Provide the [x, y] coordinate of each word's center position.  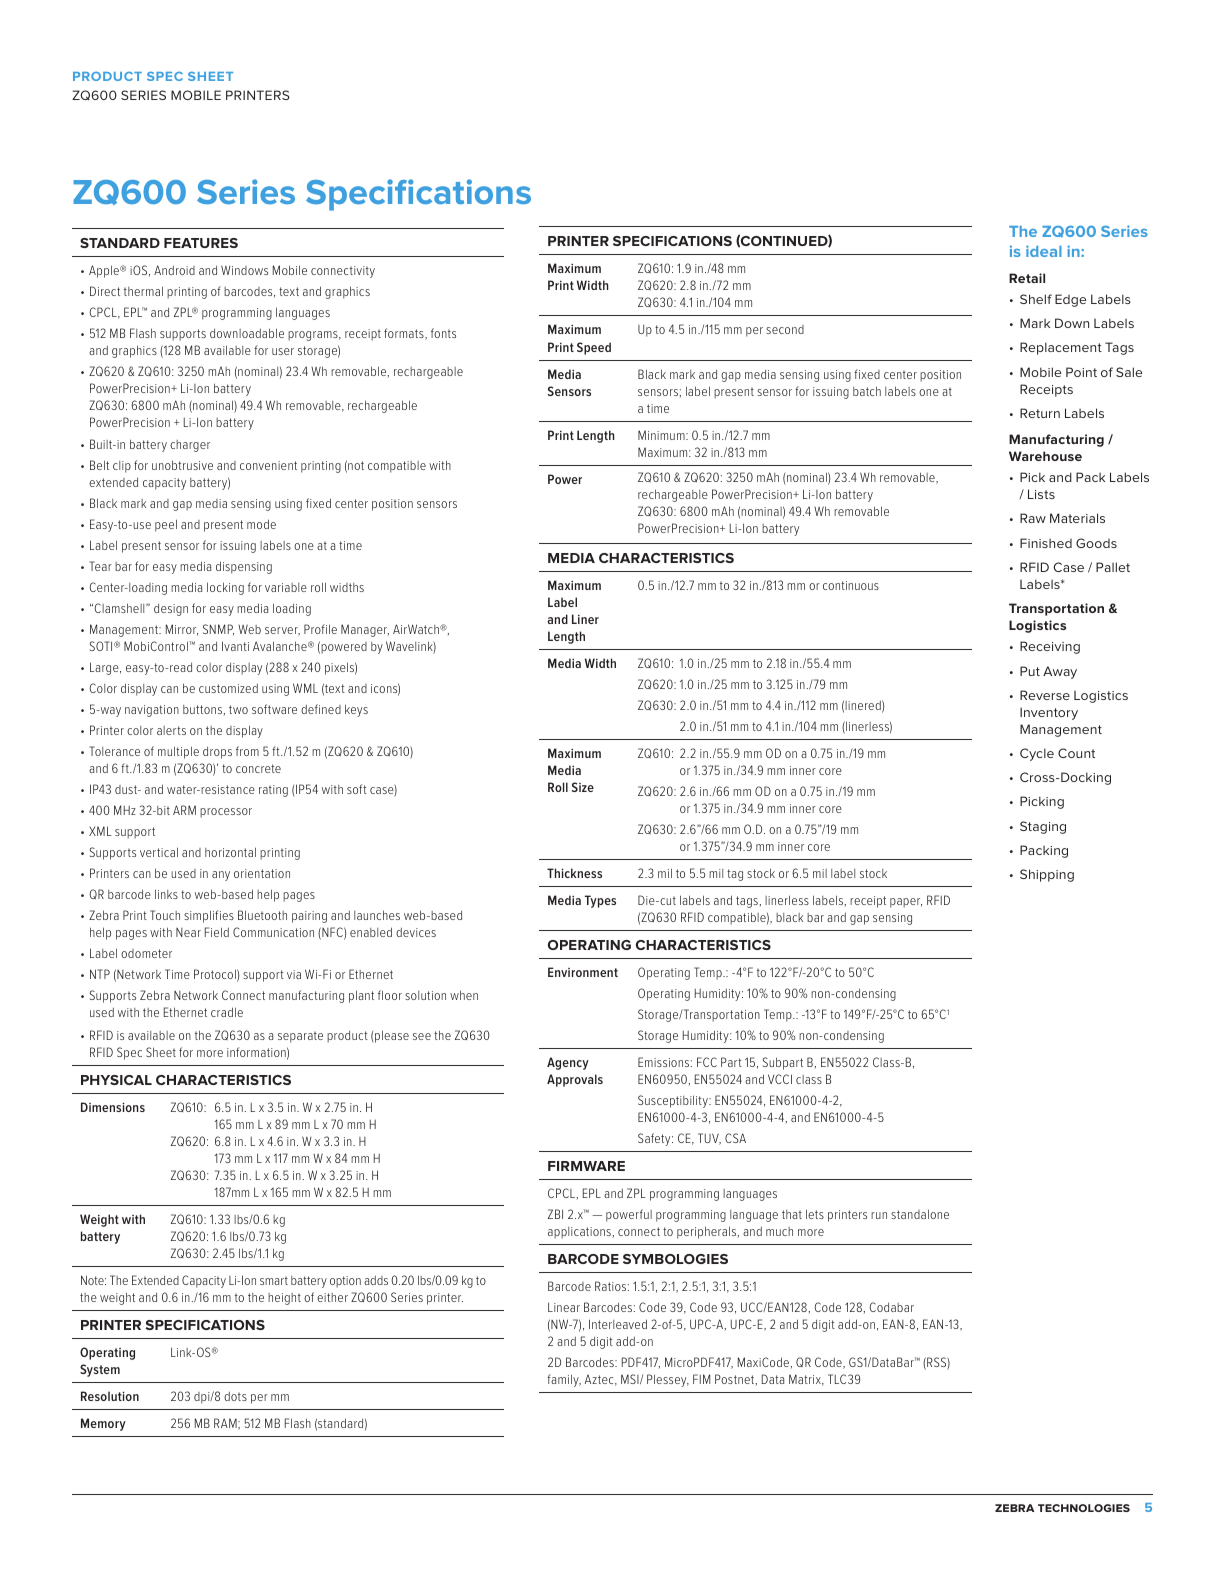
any [221, 876]
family [564, 1380]
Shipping [1047, 875]
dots [235, 1396]
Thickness [574, 873]
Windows [244, 270]
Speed [594, 348]
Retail [1027, 278]
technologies [1084, 1508]
